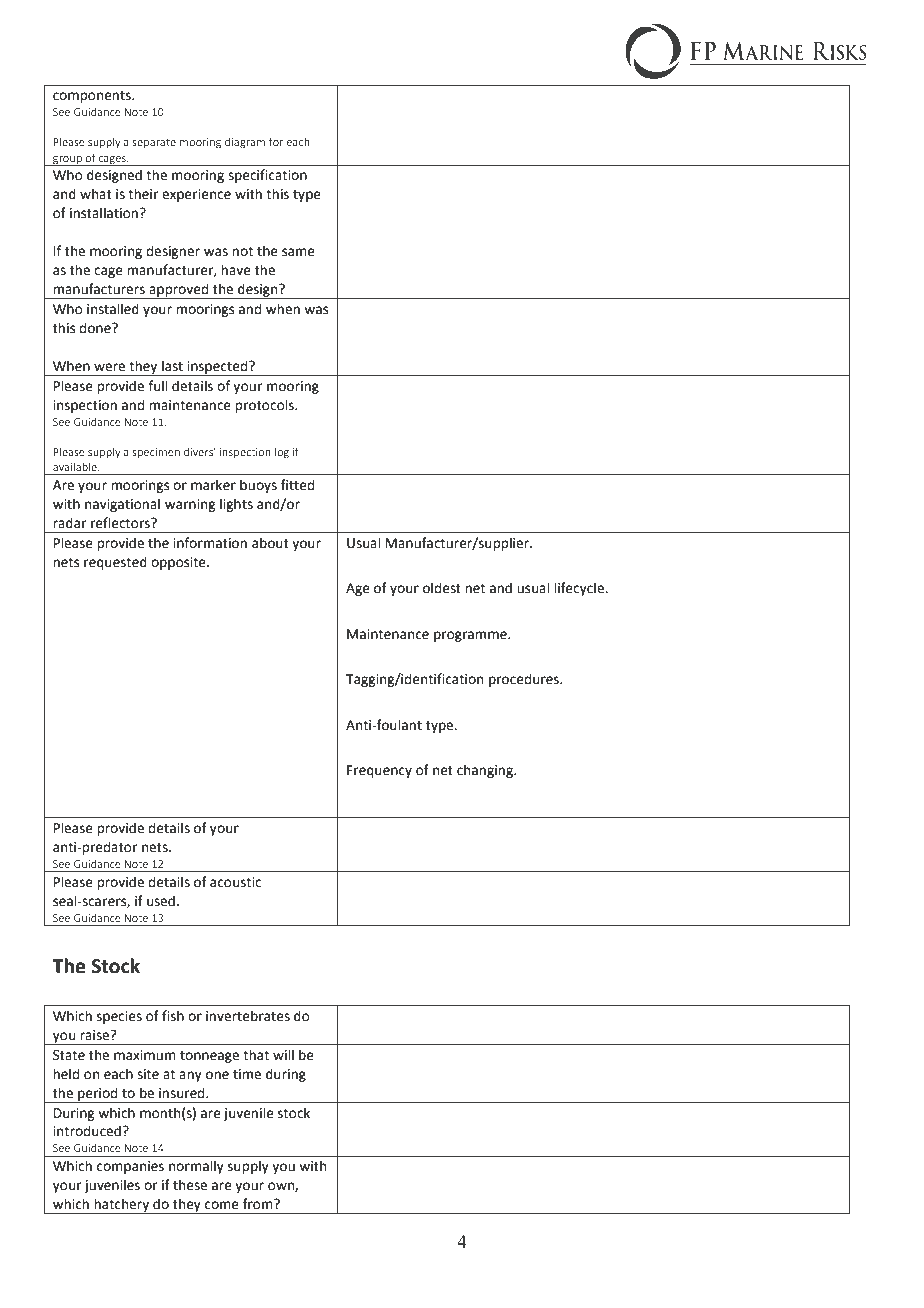 This image has width=924, height=1308. I want to click on procedures, so click(525, 680).
